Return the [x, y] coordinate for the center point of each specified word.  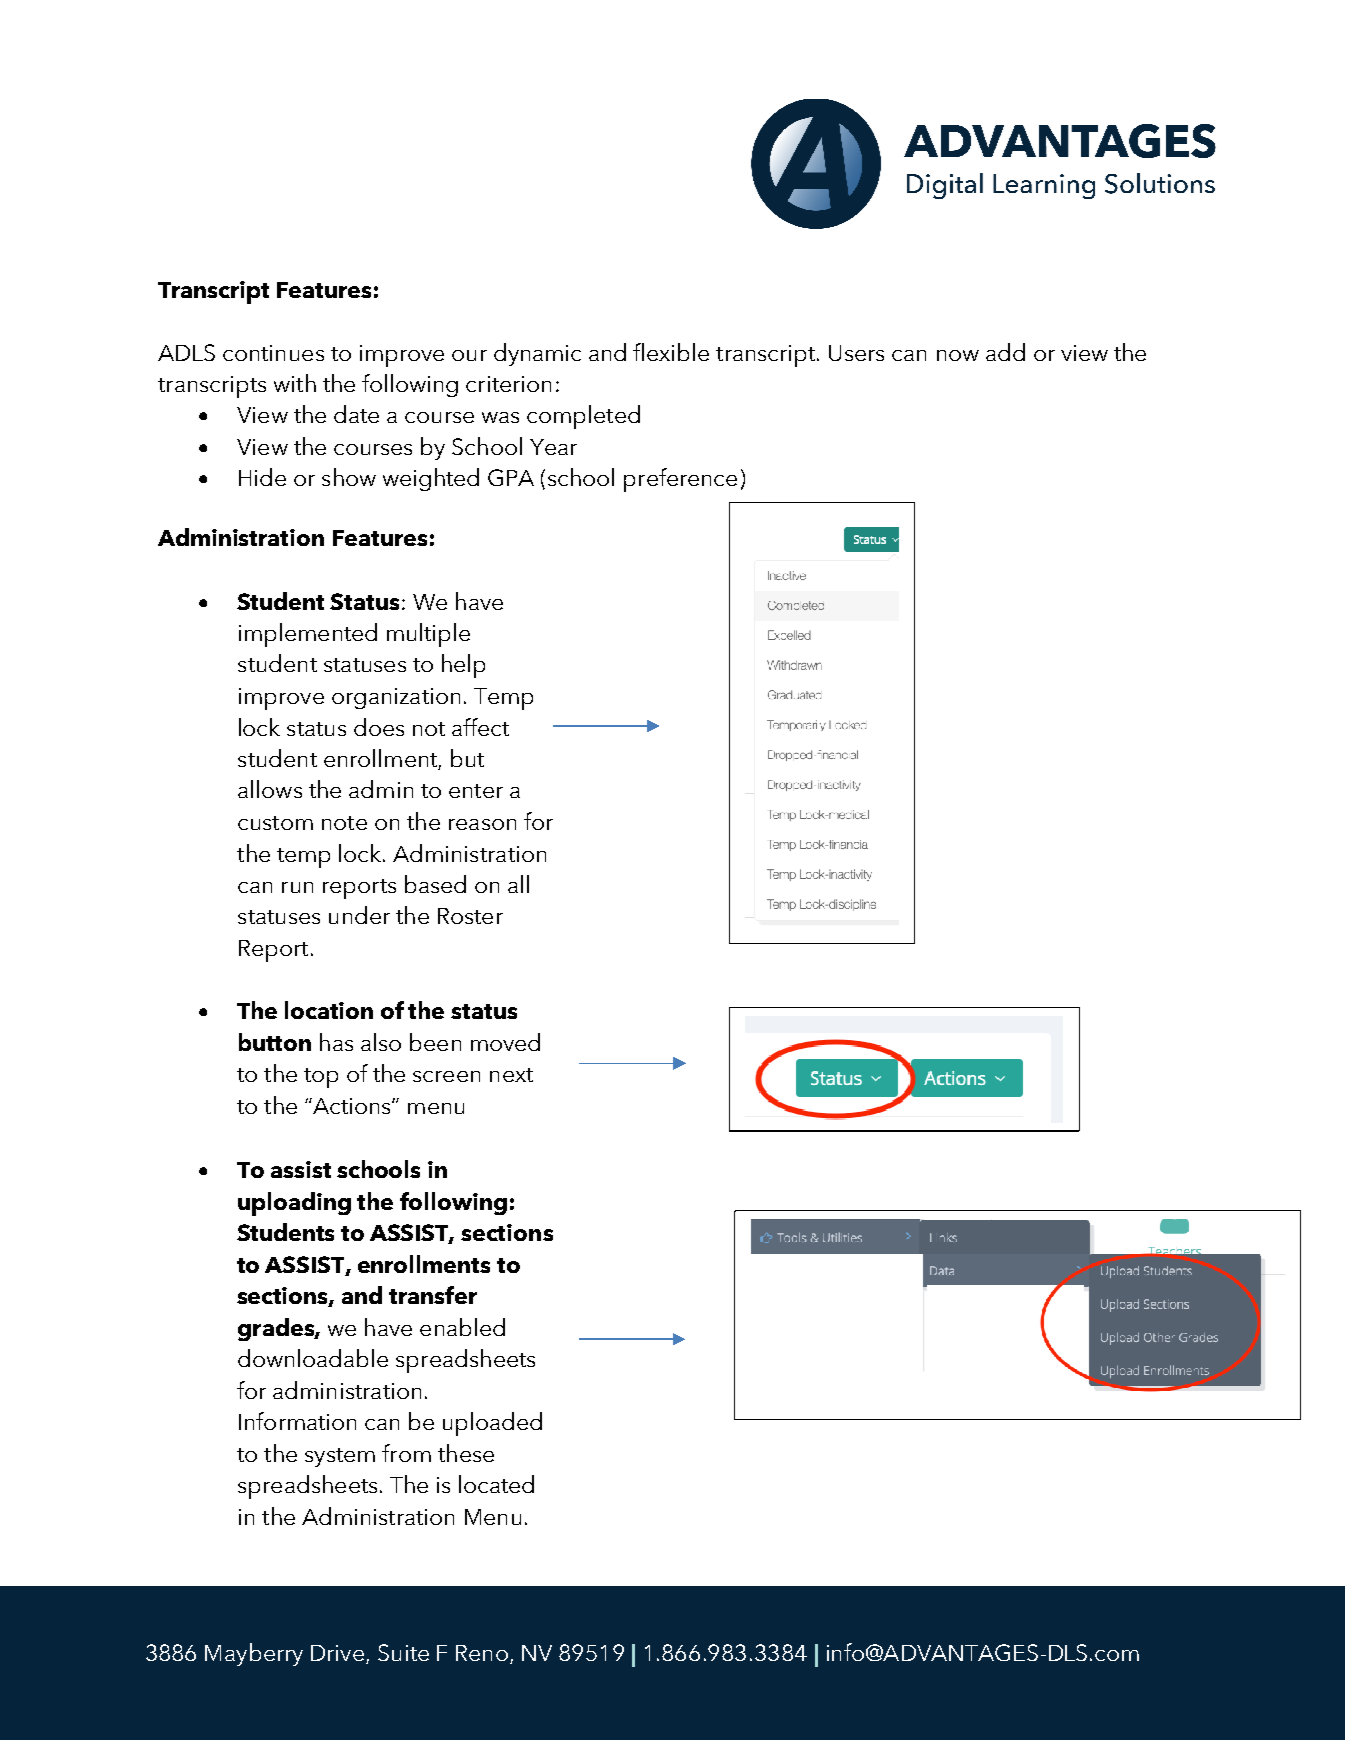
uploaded [492, 1424]
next [511, 1075]
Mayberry [254, 1654]
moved [505, 1042]
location [329, 1010]
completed [583, 417]
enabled [462, 1327]
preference [680, 480]
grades [277, 1329]
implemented [308, 635]
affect [480, 727]
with [295, 383]
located [496, 1484]
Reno [483, 1654]
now [958, 355]
